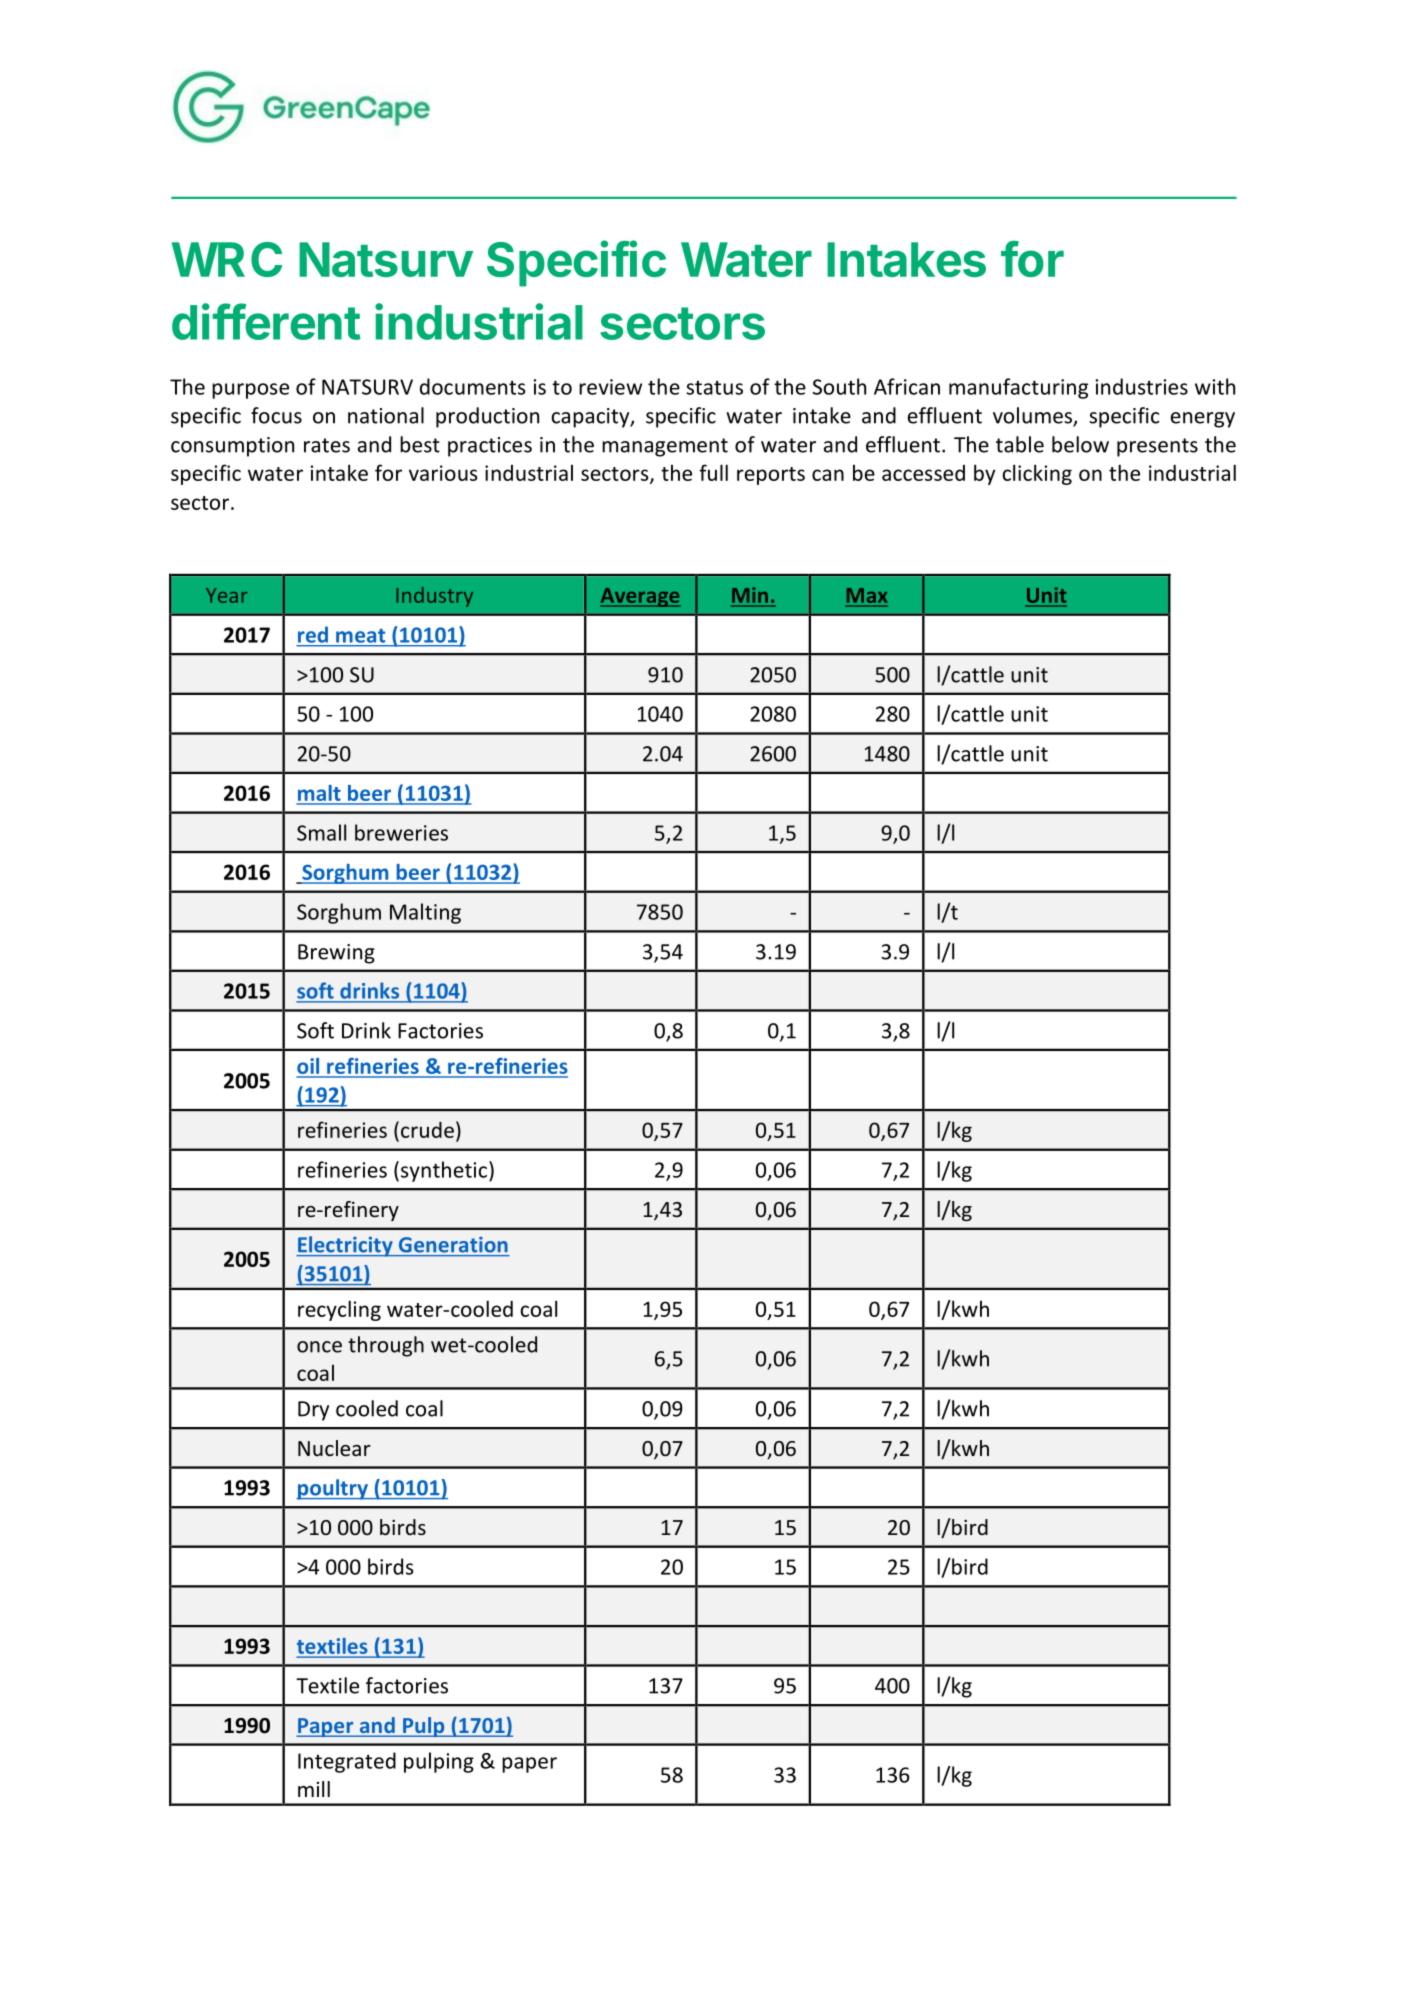 The height and width of the page is (1989, 1407). What do you see at coordinates (334, 1448) in the page?
I see `Nuclear` at bounding box center [334, 1448].
